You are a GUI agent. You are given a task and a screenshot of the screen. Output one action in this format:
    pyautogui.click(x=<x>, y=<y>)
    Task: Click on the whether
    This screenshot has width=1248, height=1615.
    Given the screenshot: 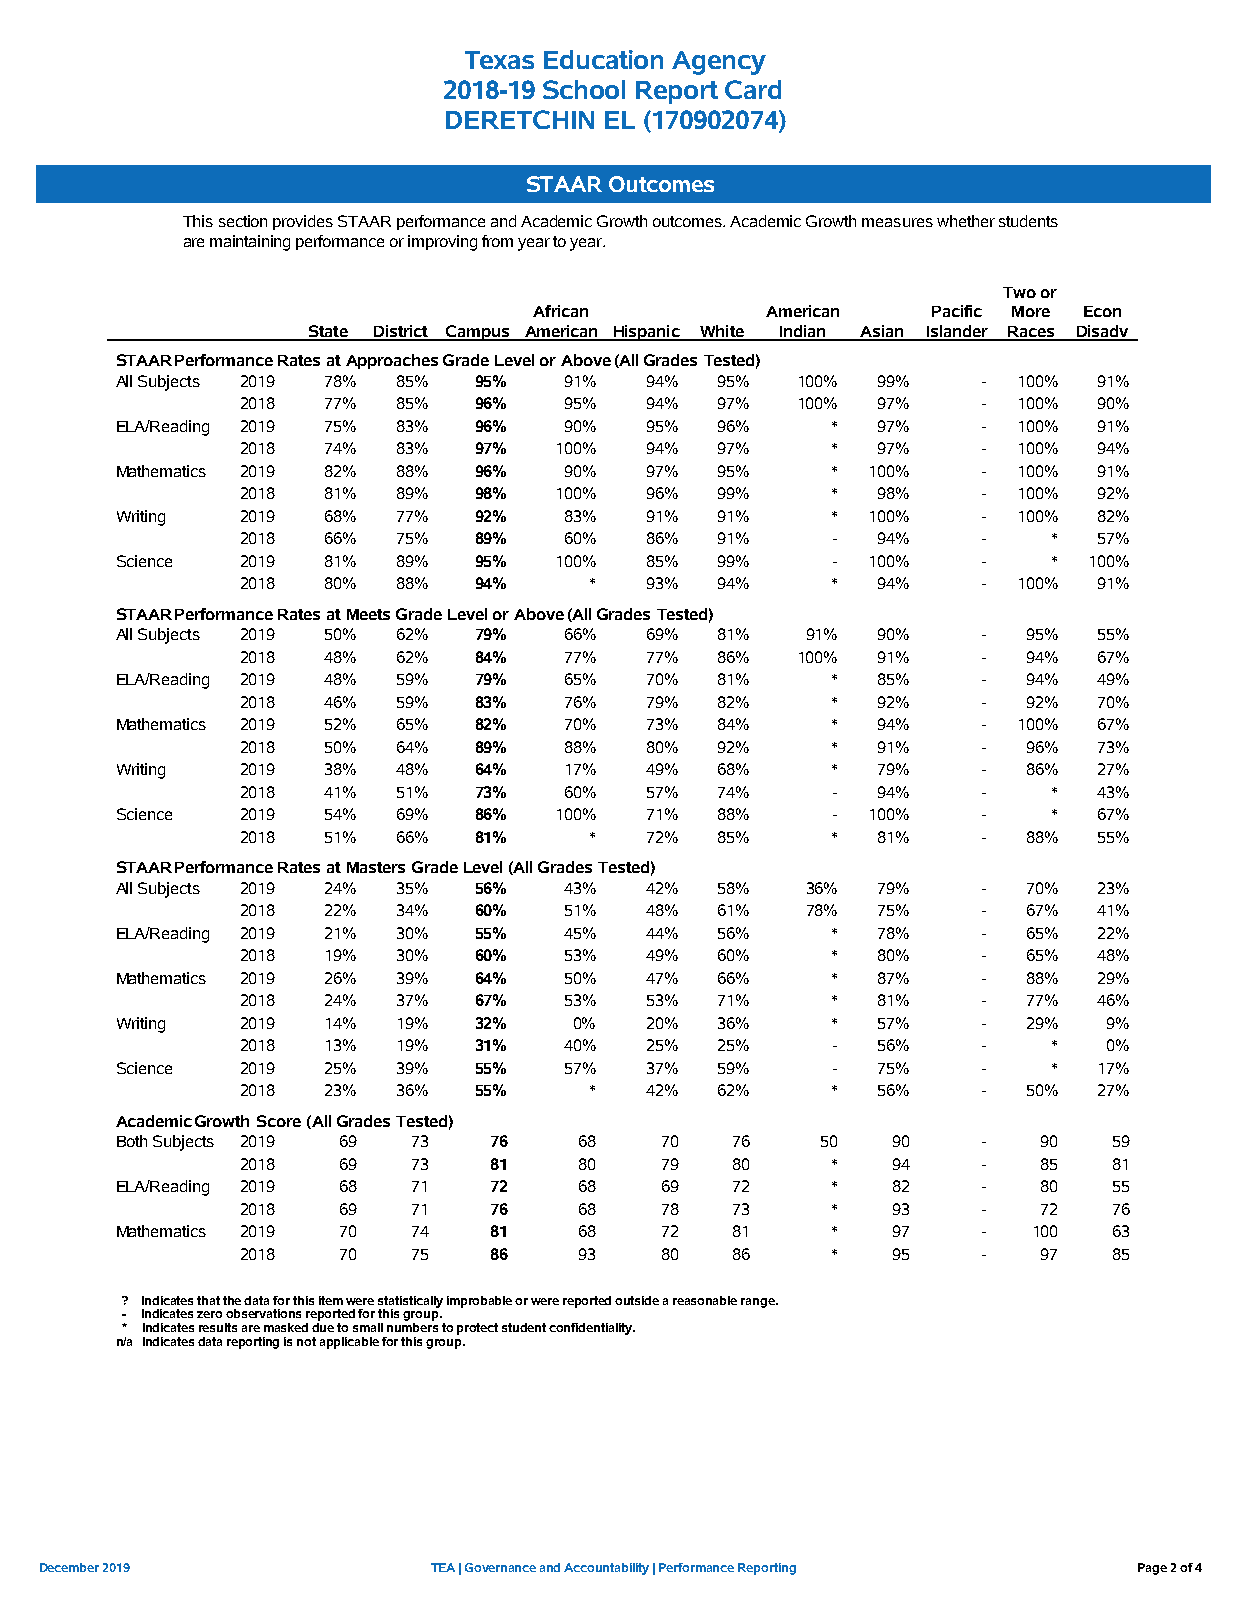 What is the action you would take?
    pyautogui.click(x=966, y=221)
